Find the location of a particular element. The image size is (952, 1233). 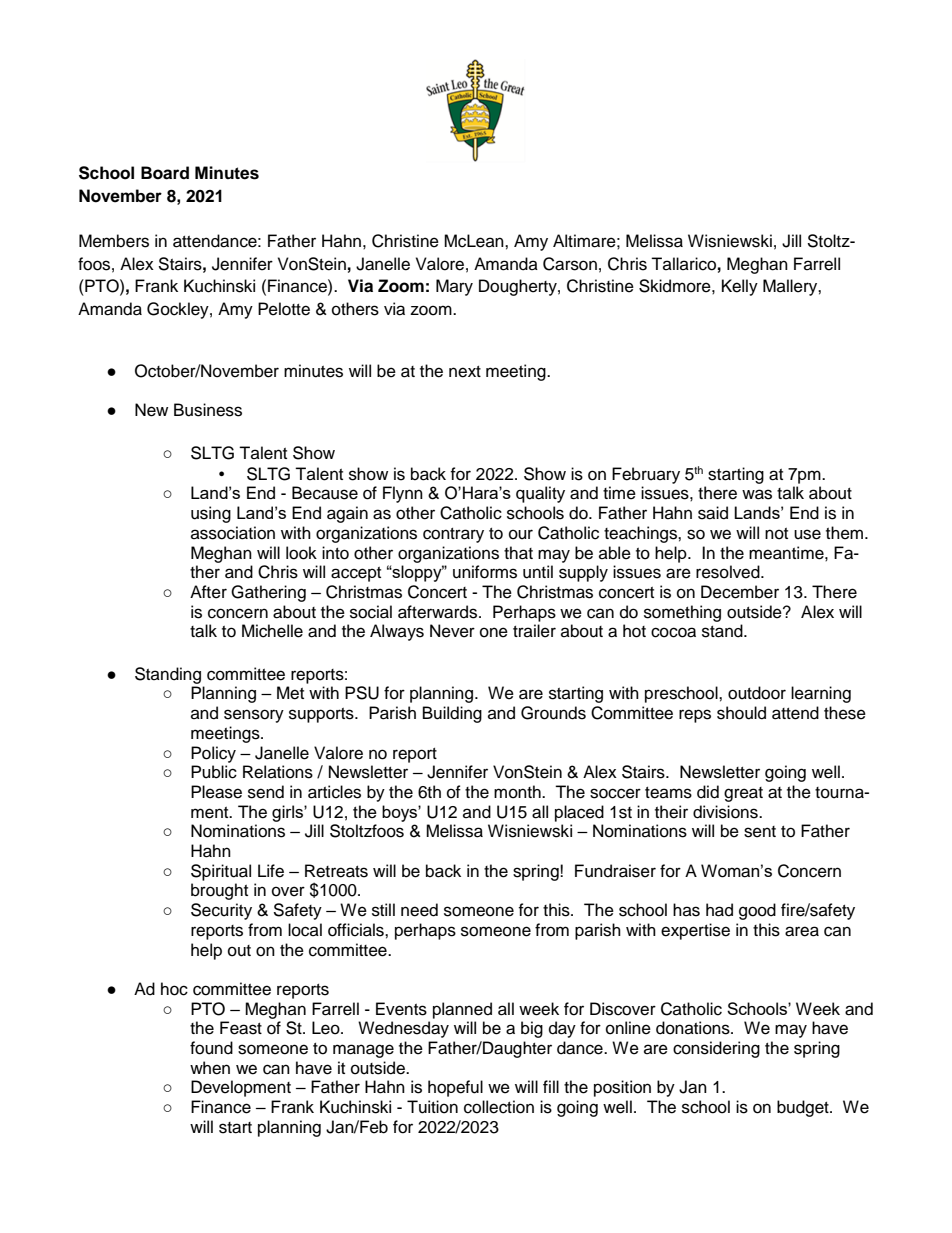

when is located at coordinates (210, 1068).
